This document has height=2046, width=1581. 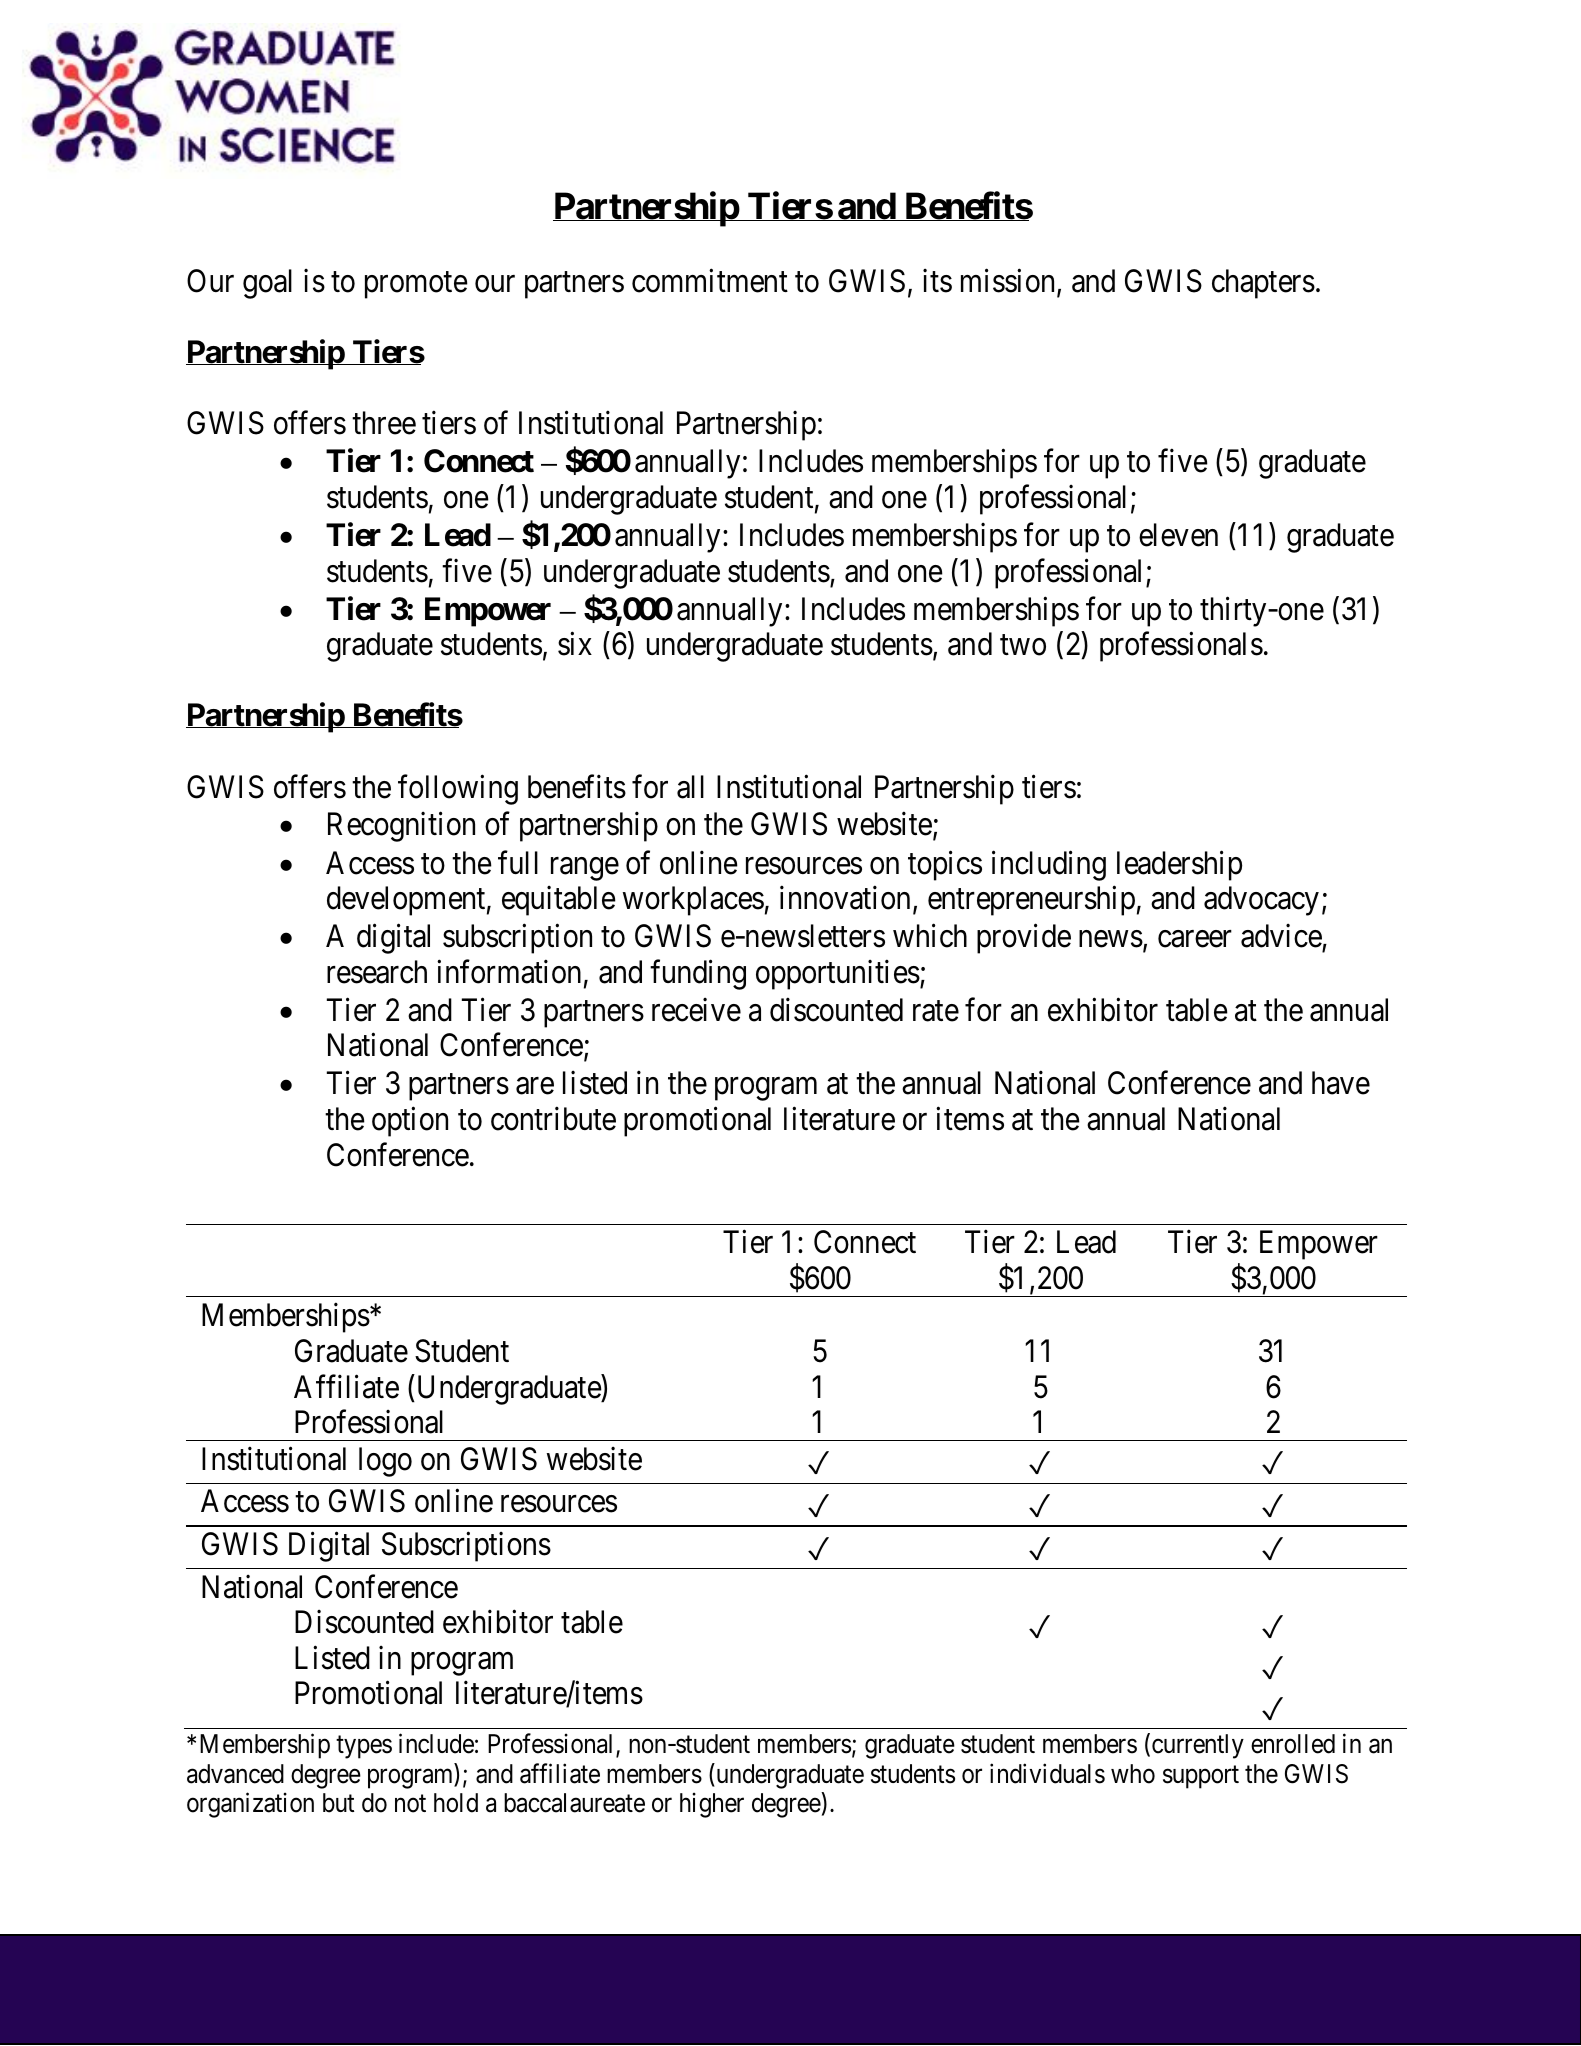 What do you see at coordinates (553, 1119) in the document?
I see `contribute` at bounding box center [553, 1119].
